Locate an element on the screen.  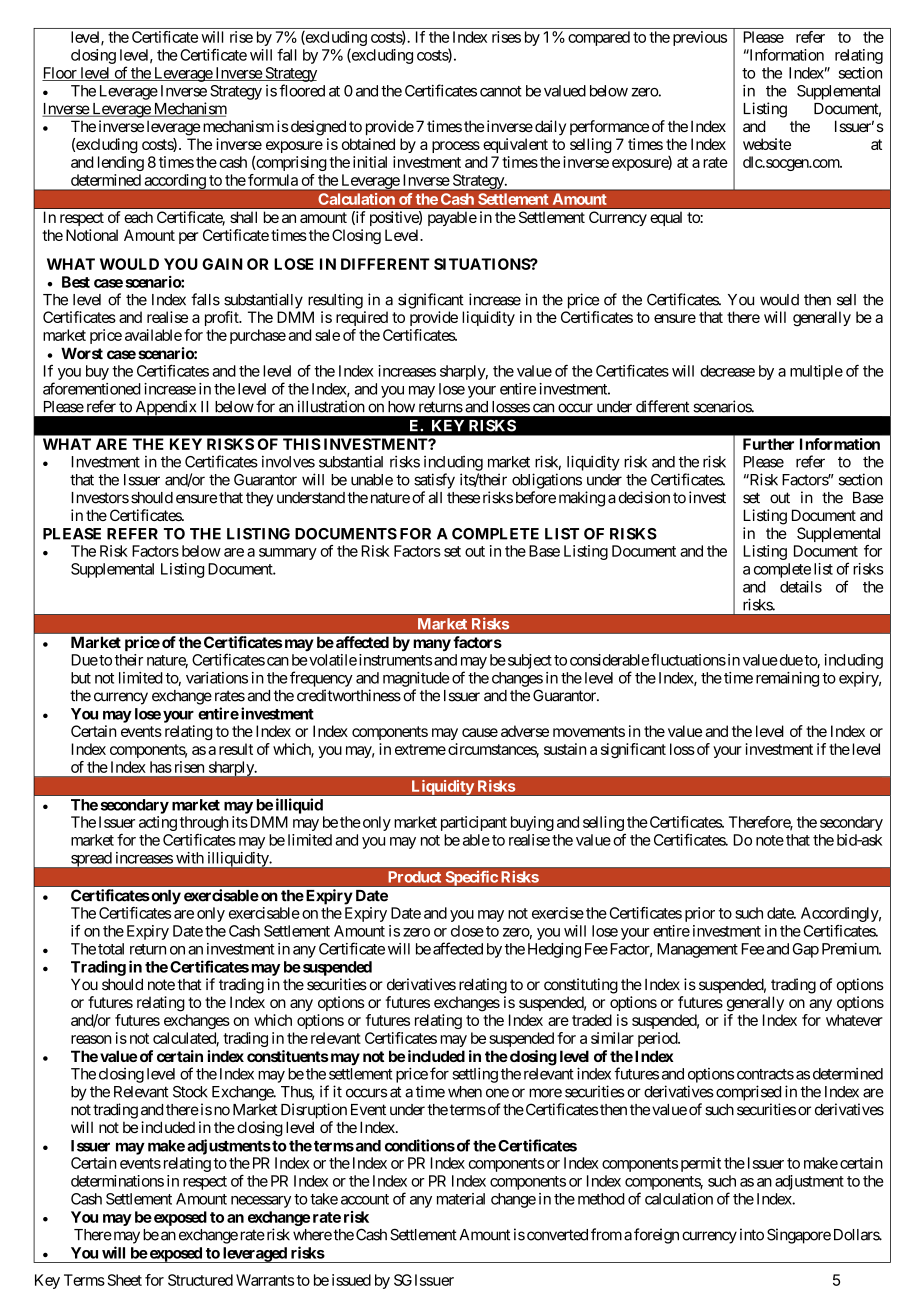
total is located at coordinates (111, 949).
